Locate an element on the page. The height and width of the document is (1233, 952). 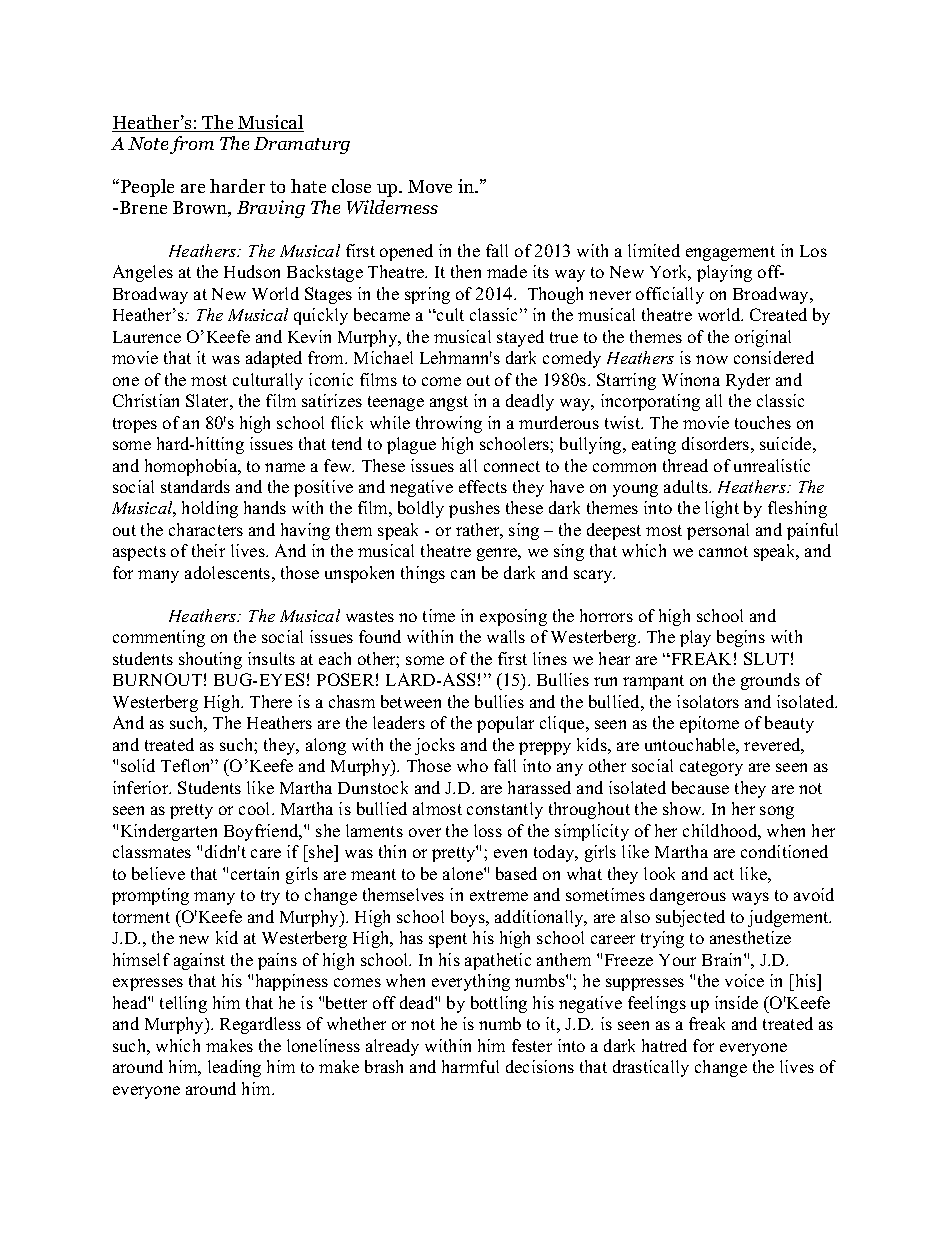
song is located at coordinates (777, 812).
